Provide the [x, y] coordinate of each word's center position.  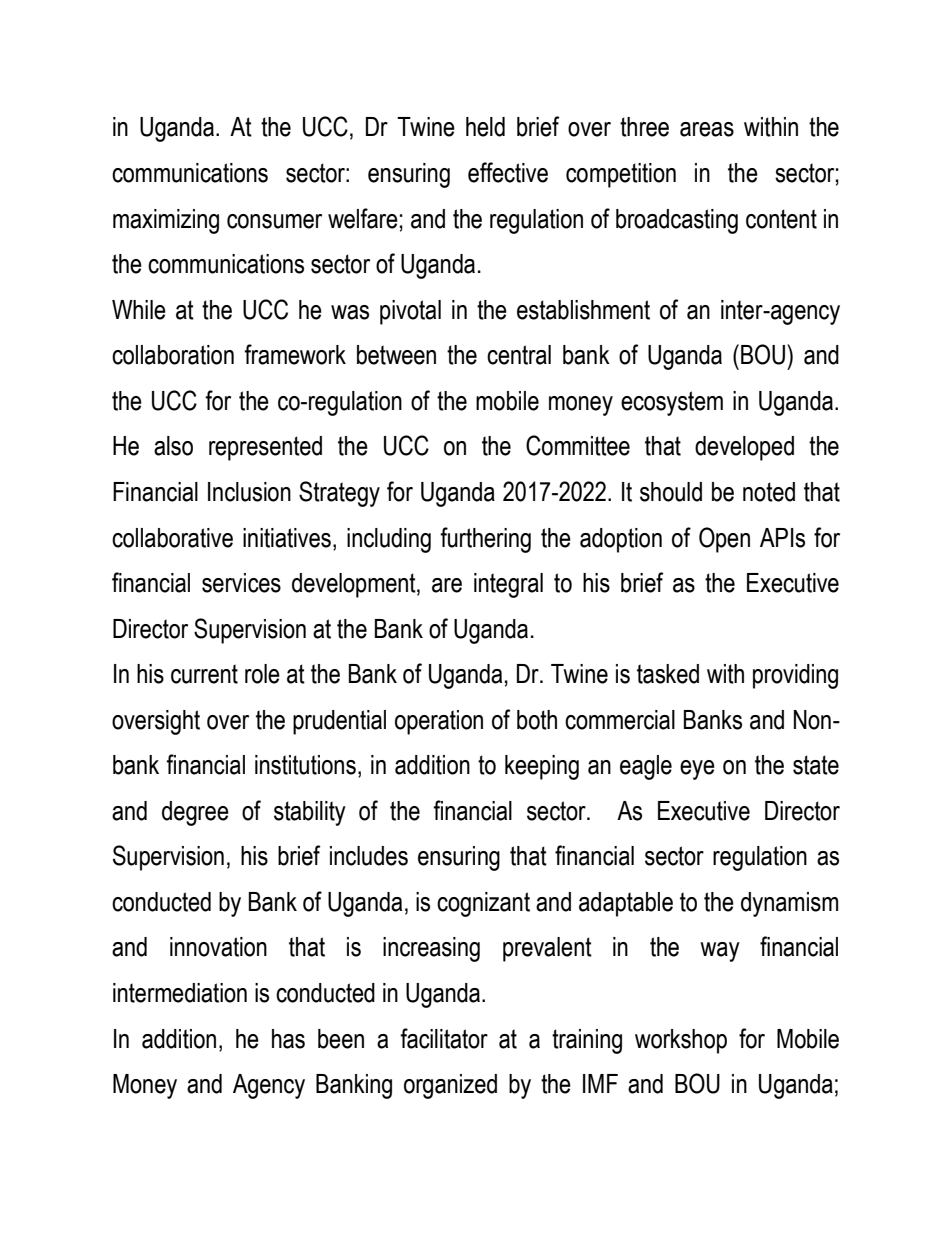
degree [195, 813]
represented [265, 448]
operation [439, 722]
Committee [578, 445]
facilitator [444, 1038]
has [288, 1039]
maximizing [166, 221]
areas [707, 129]
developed [744, 448]
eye [697, 770]
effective [508, 172]
